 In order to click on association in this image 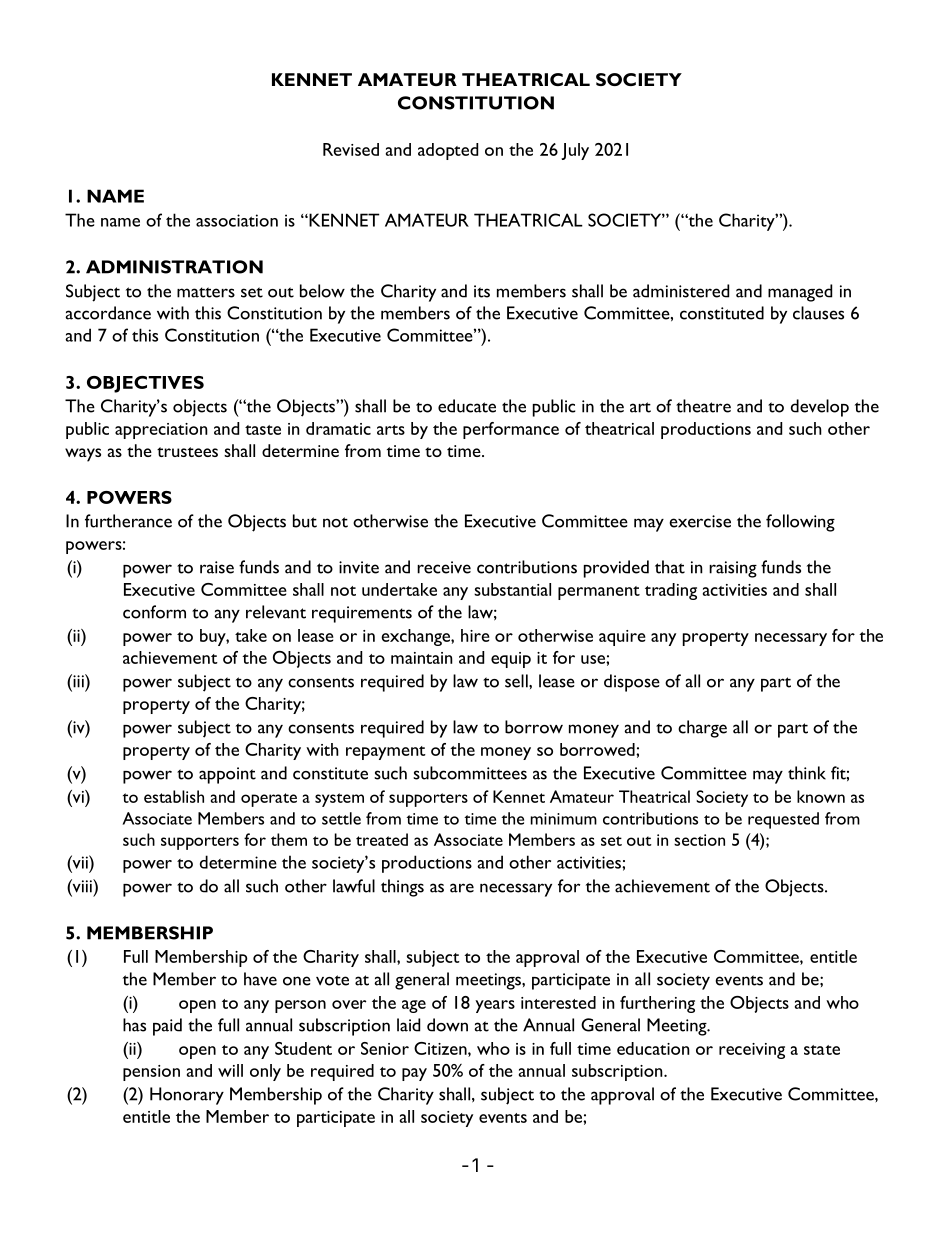, I will do `click(237, 220)`.
